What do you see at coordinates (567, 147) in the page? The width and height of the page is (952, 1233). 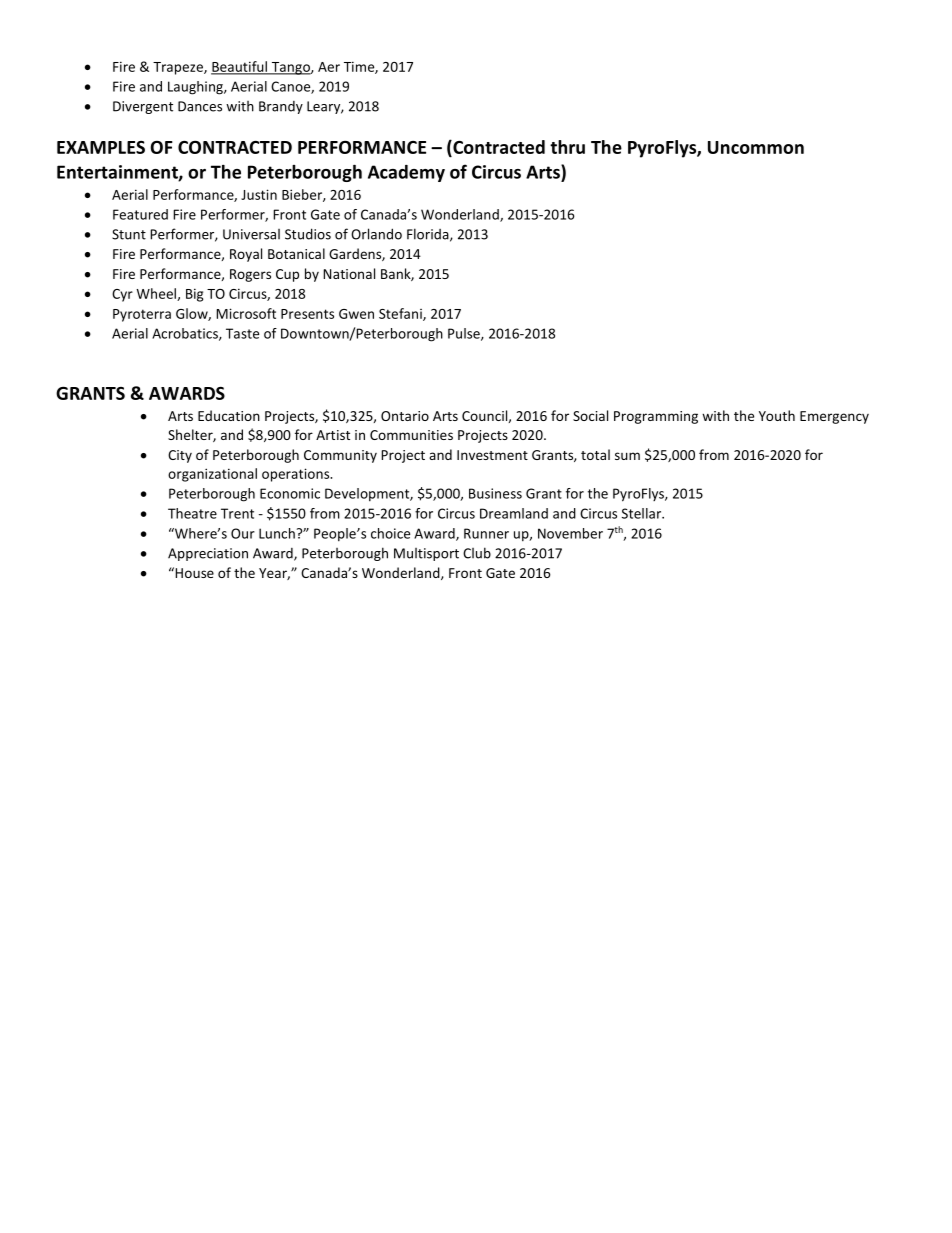 I see `thru` at bounding box center [567, 147].
